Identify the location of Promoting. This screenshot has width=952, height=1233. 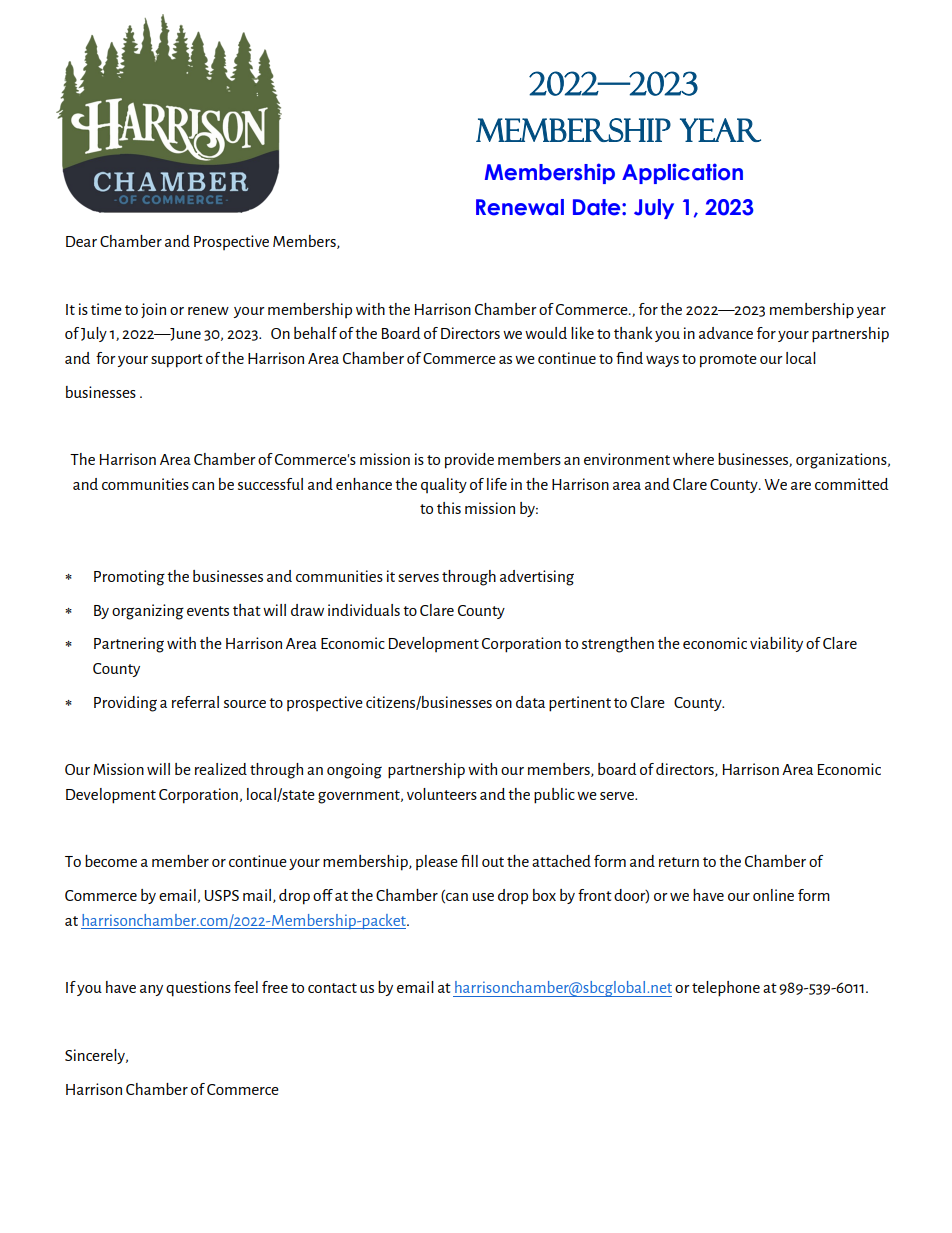
(129, 578).
